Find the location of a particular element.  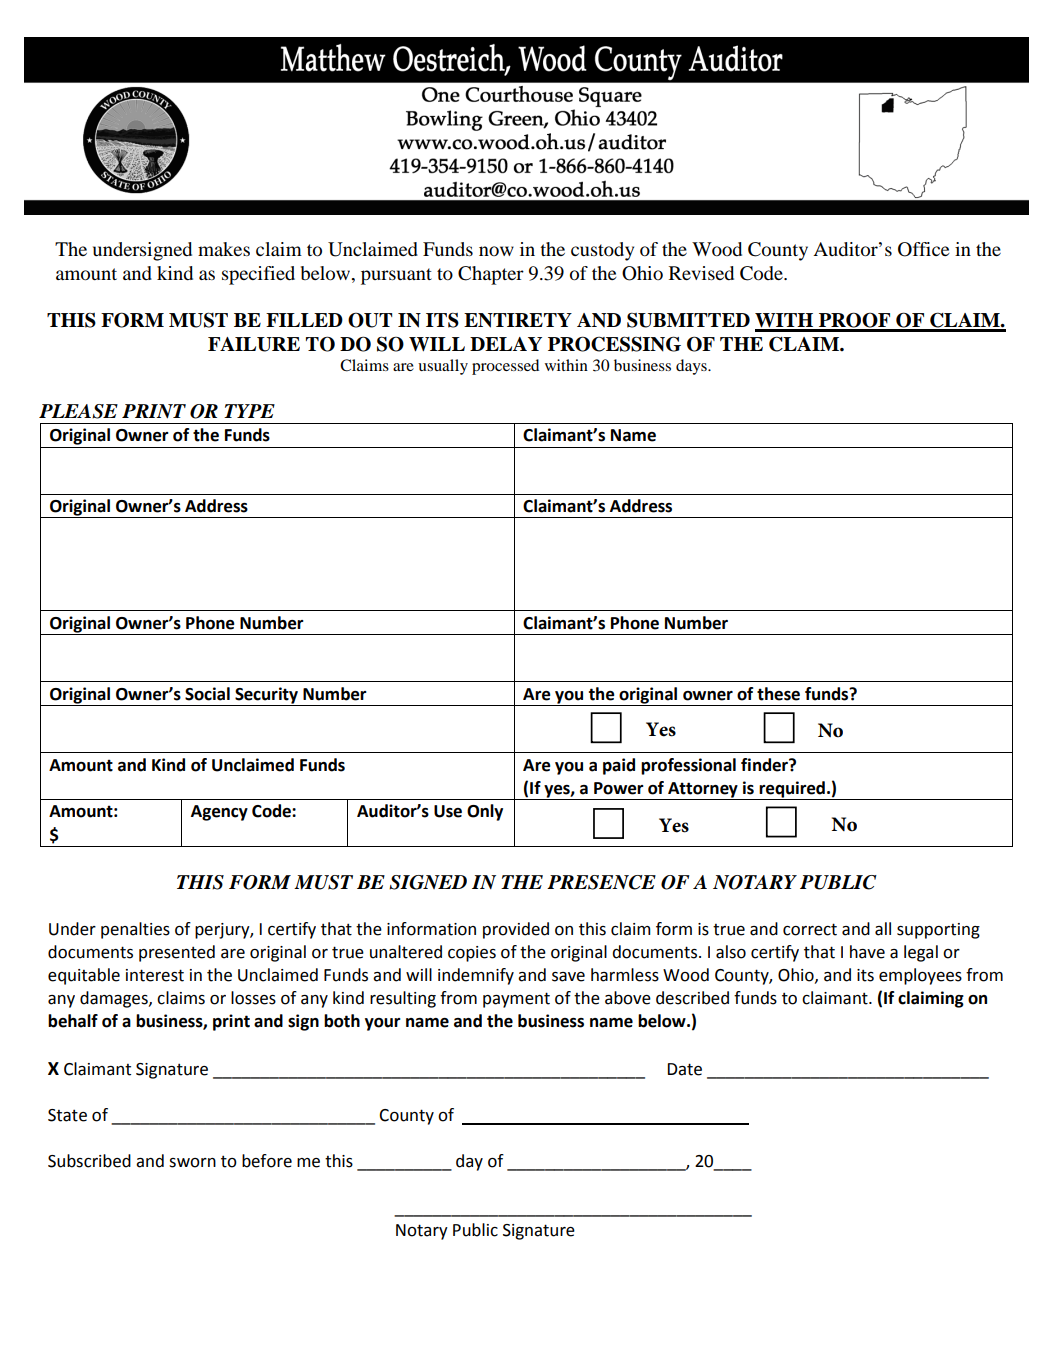

TYPE is located at coordinates (249, 411).
